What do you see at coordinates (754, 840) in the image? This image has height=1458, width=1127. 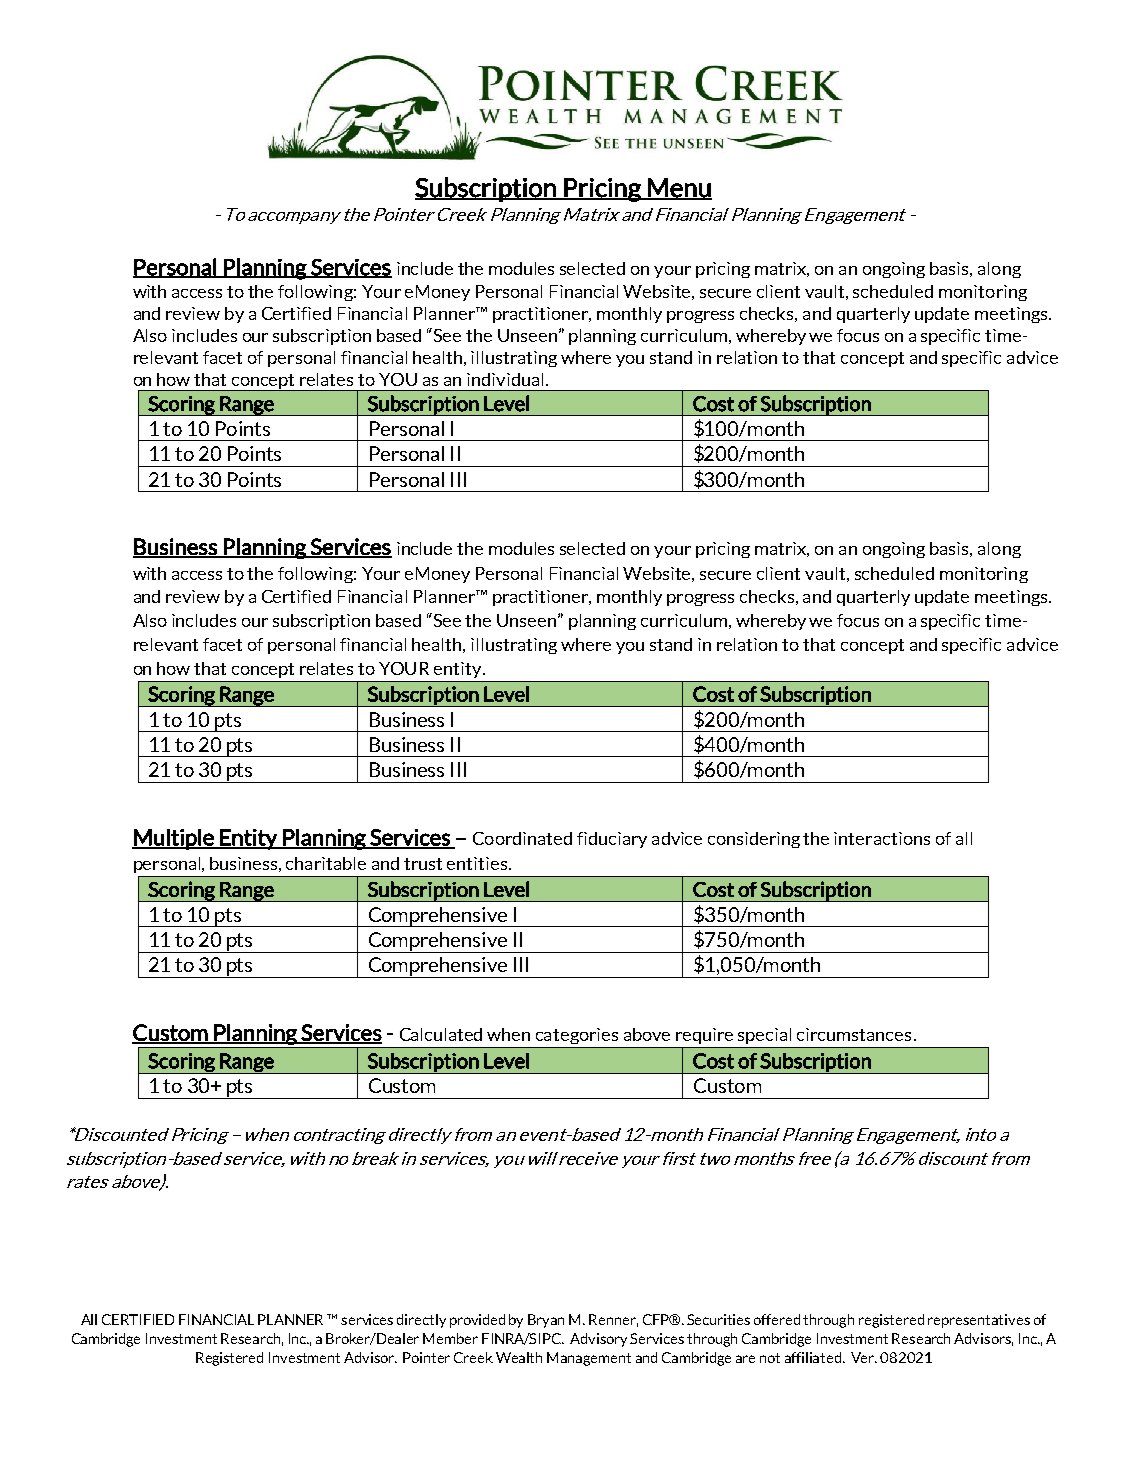 I see `considering` at bounding box center [754, 840].
